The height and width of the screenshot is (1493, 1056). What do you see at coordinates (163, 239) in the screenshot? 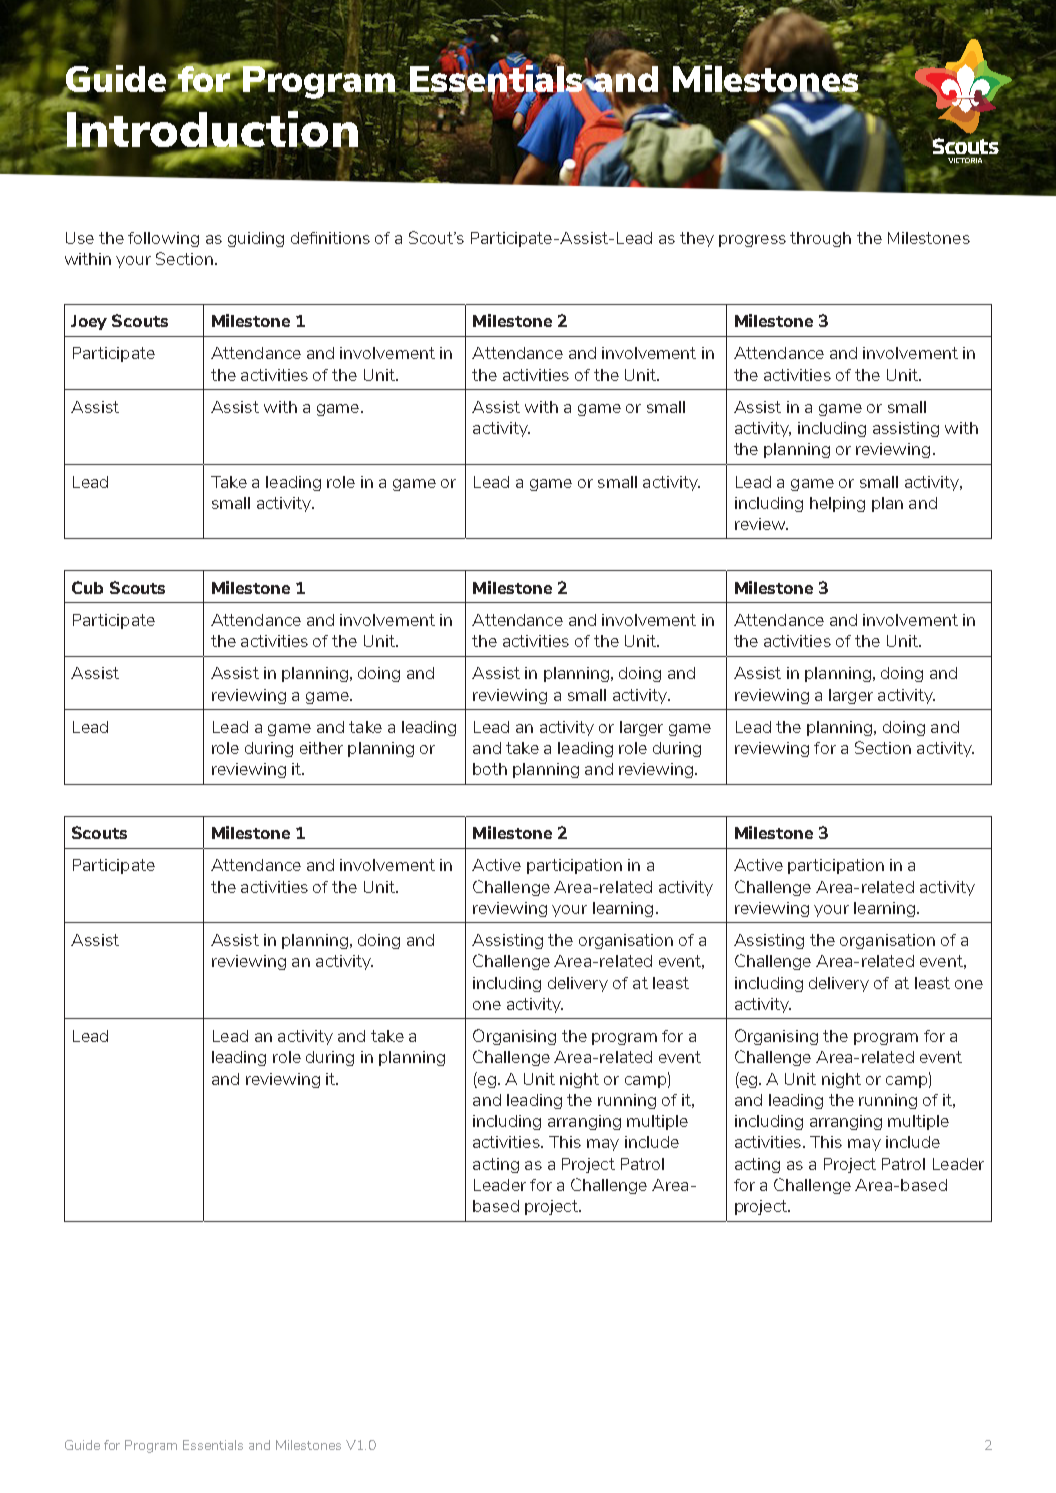
I see `following` at bounding box center [163, 239].
